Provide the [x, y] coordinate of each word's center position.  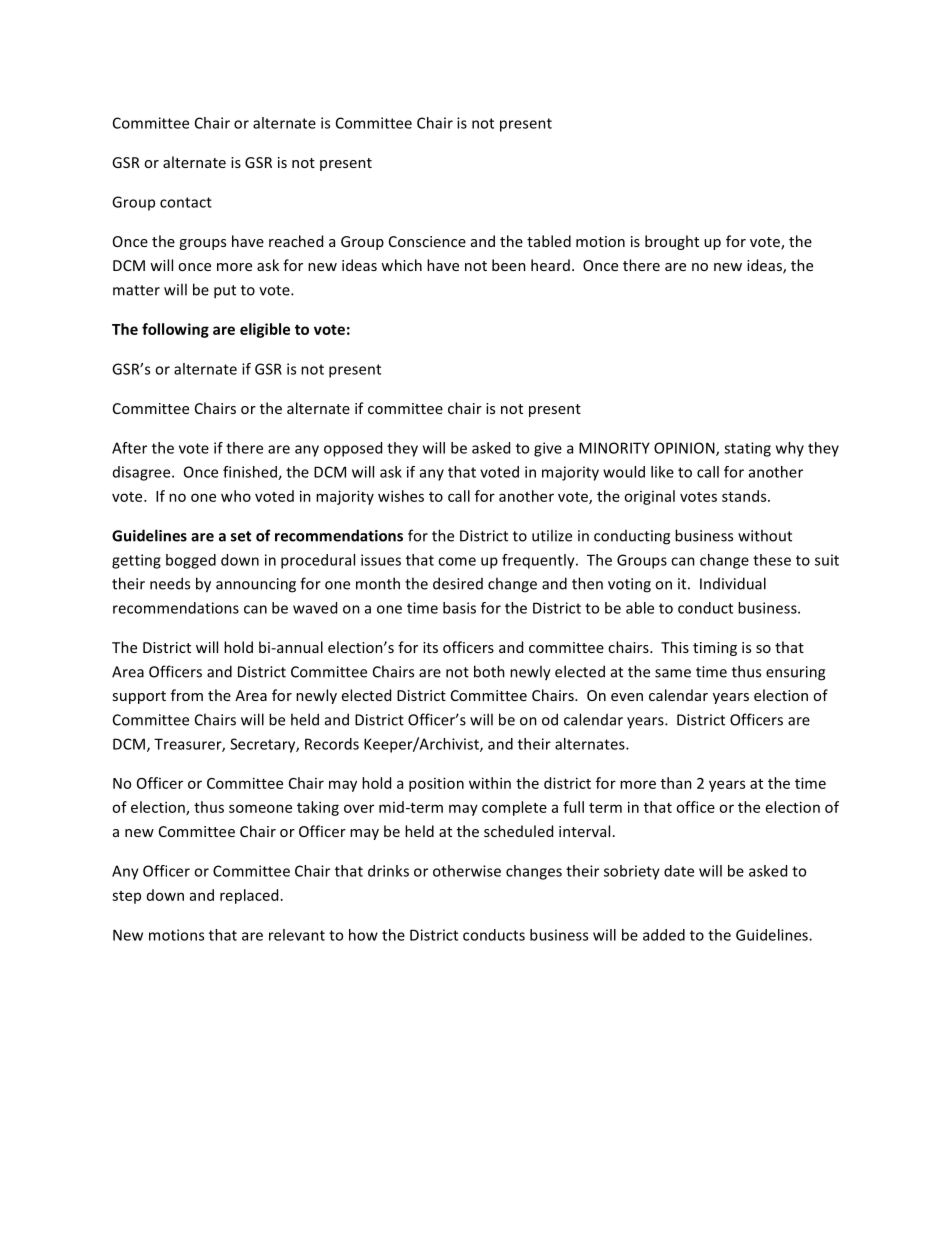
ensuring [795, 673]
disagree [143, 473]
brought [672, 242]
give [548, 449]
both [489, 671]
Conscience [427, 241]
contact [186, 202]
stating [747, 449]
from [187, 695]
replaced [249, 896]
